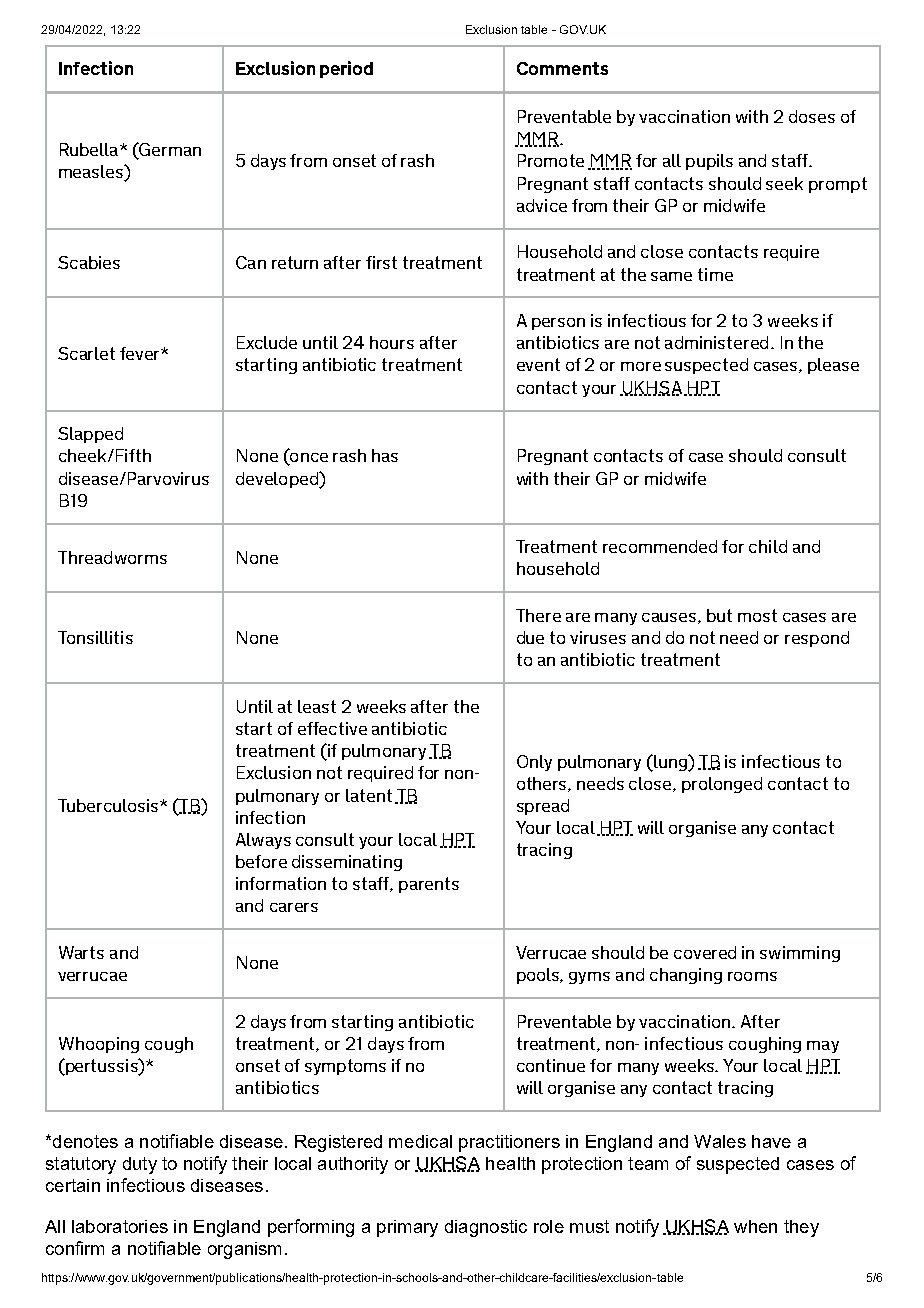  I want to click on most, so click(757, 615).
